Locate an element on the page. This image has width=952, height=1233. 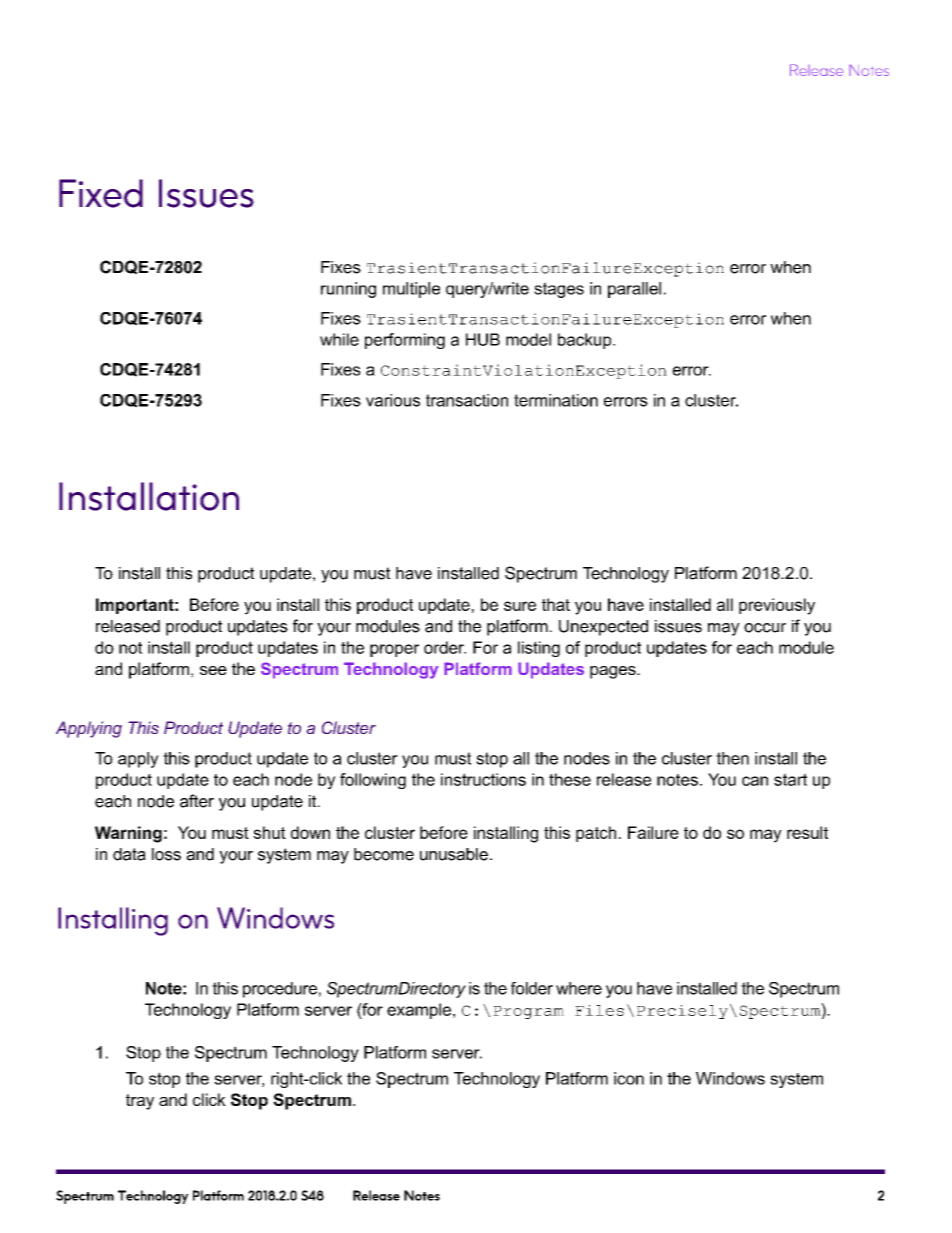
parallel is located at coordinates (634, 290).
